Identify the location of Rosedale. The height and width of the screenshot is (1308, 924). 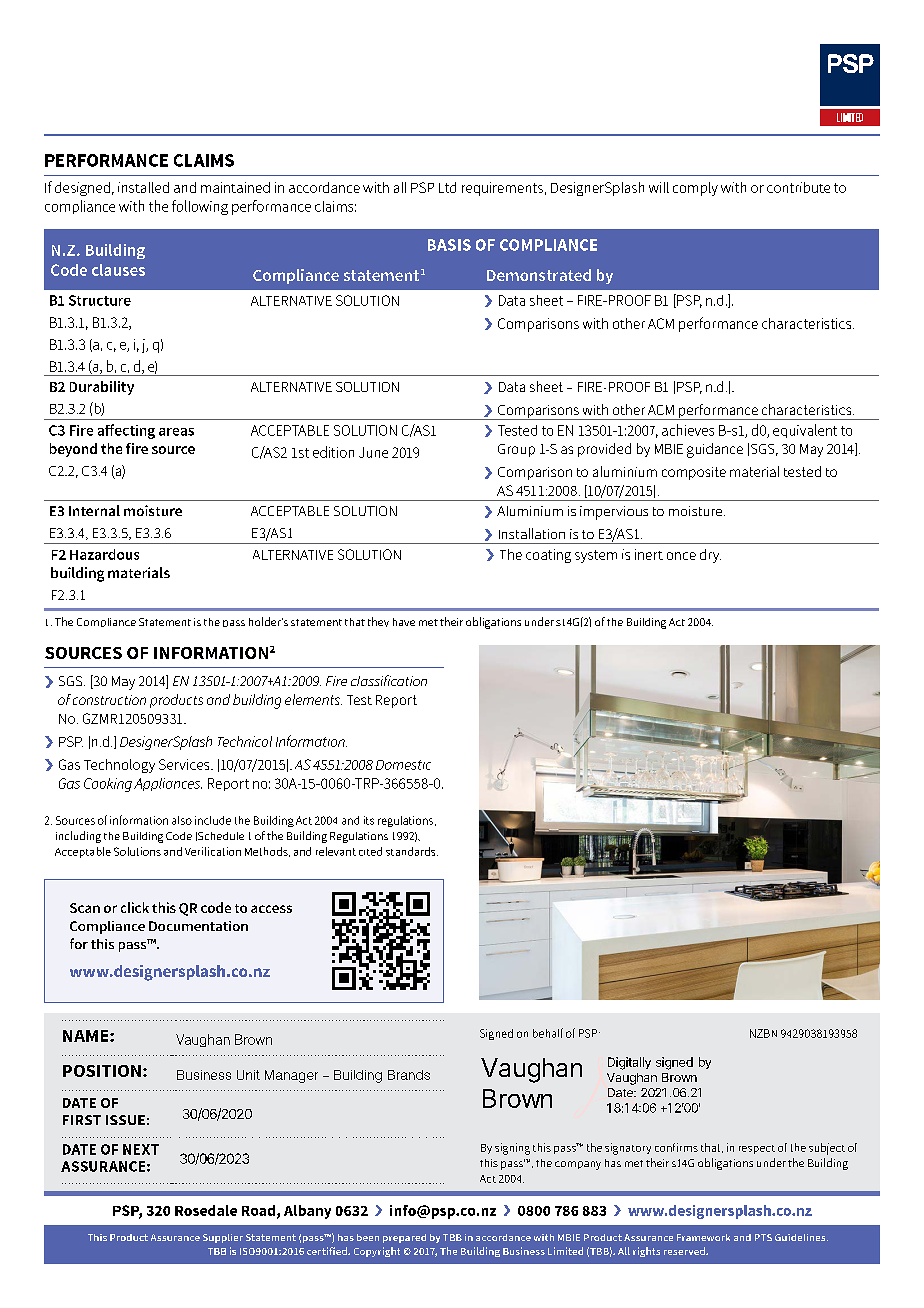
(206, 1210).
